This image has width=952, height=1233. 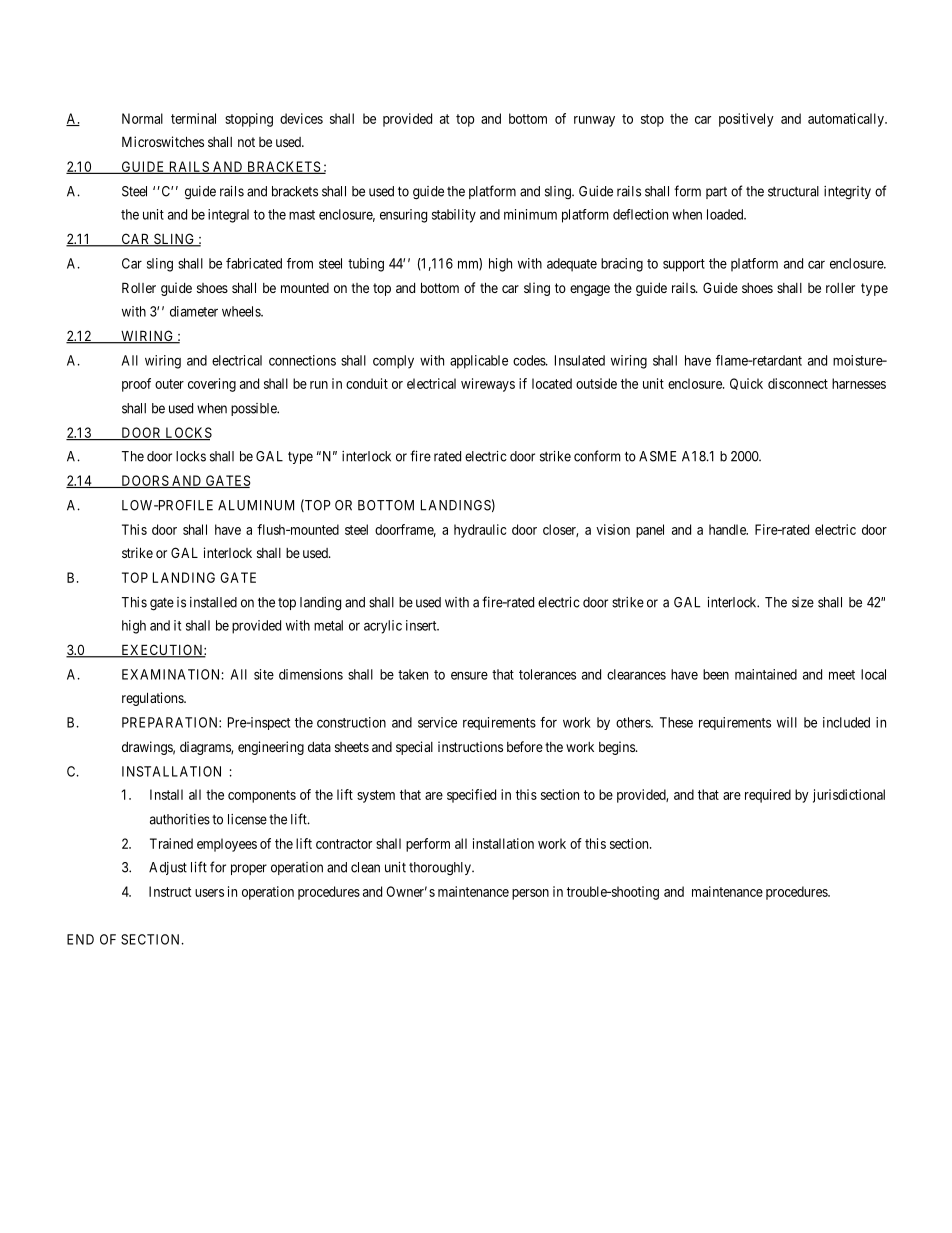 I want to click on ASME, so click(x=657, y=456).
